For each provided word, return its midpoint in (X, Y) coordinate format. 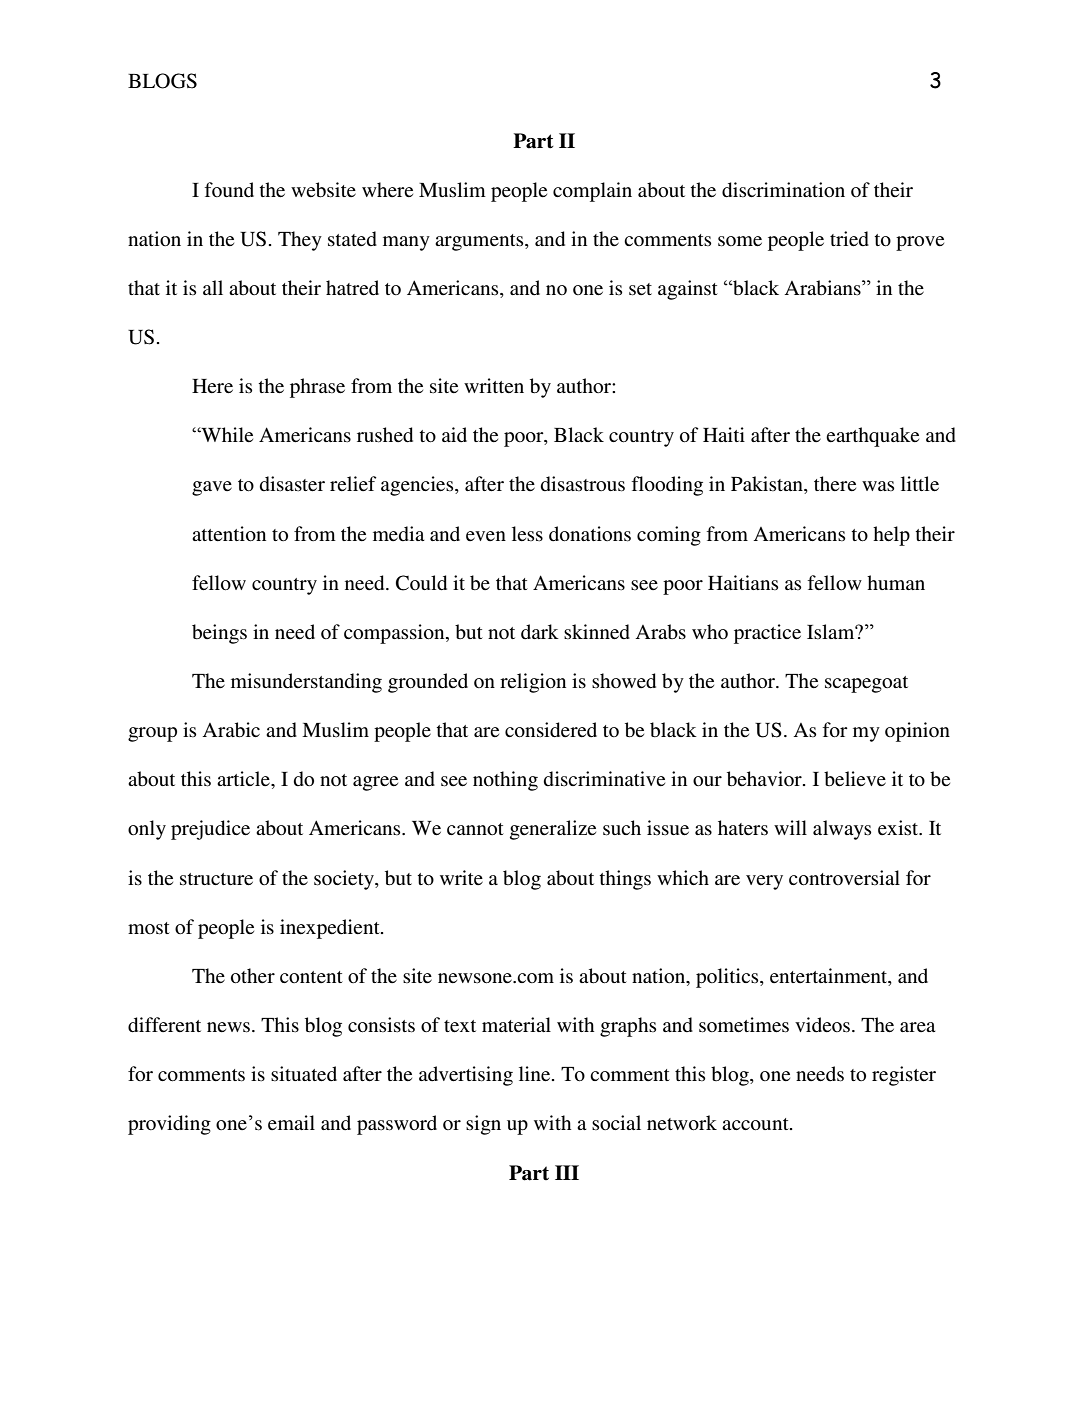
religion (533, 683)
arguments (480, 242)
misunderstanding (306, 683)
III (567, 1172)
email (291, 1122)
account (756, 1124)
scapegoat (866, 684)
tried (849, 239)
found (229, 190)
